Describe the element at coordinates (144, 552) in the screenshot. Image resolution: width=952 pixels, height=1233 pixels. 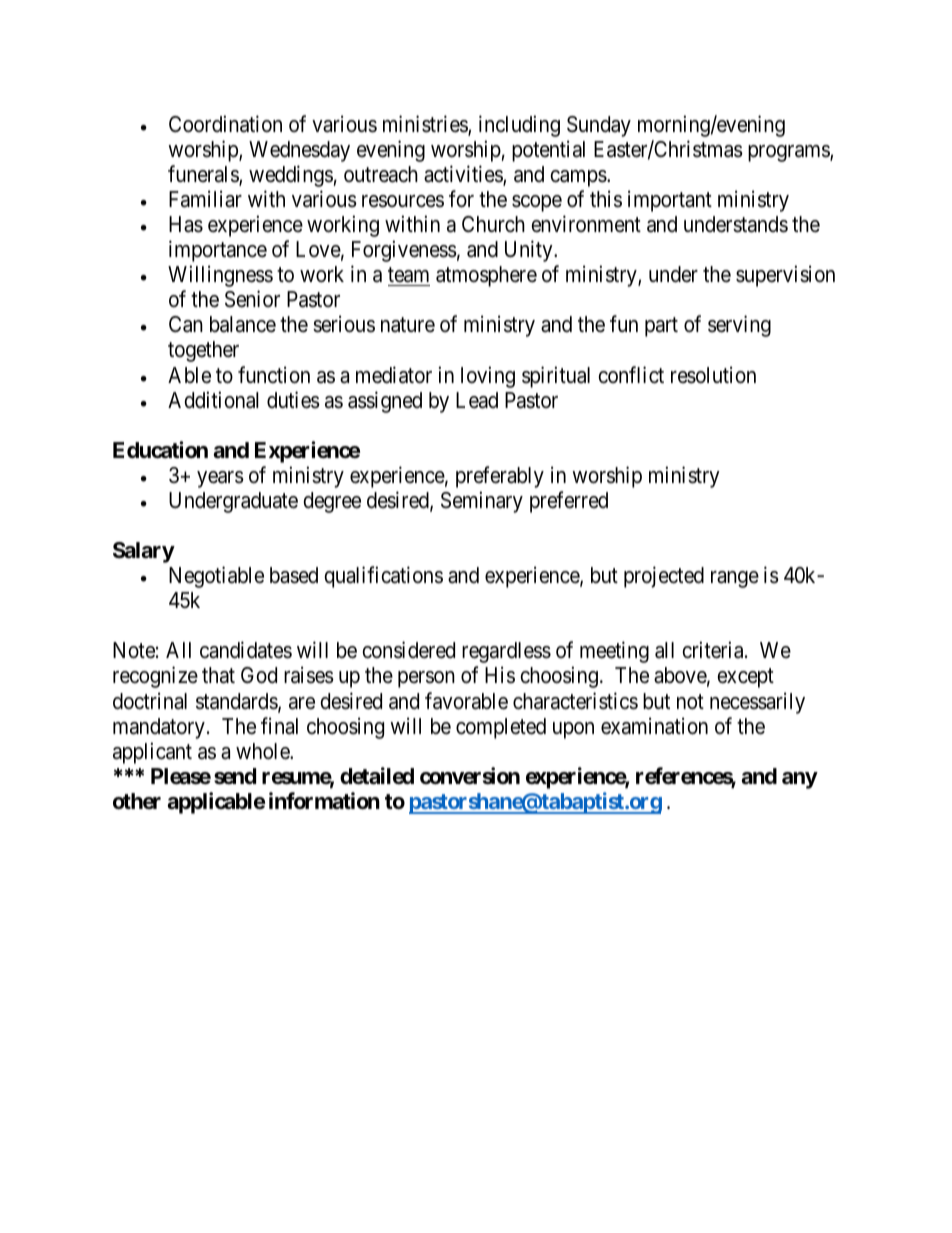
I see `Salary` at that location.
